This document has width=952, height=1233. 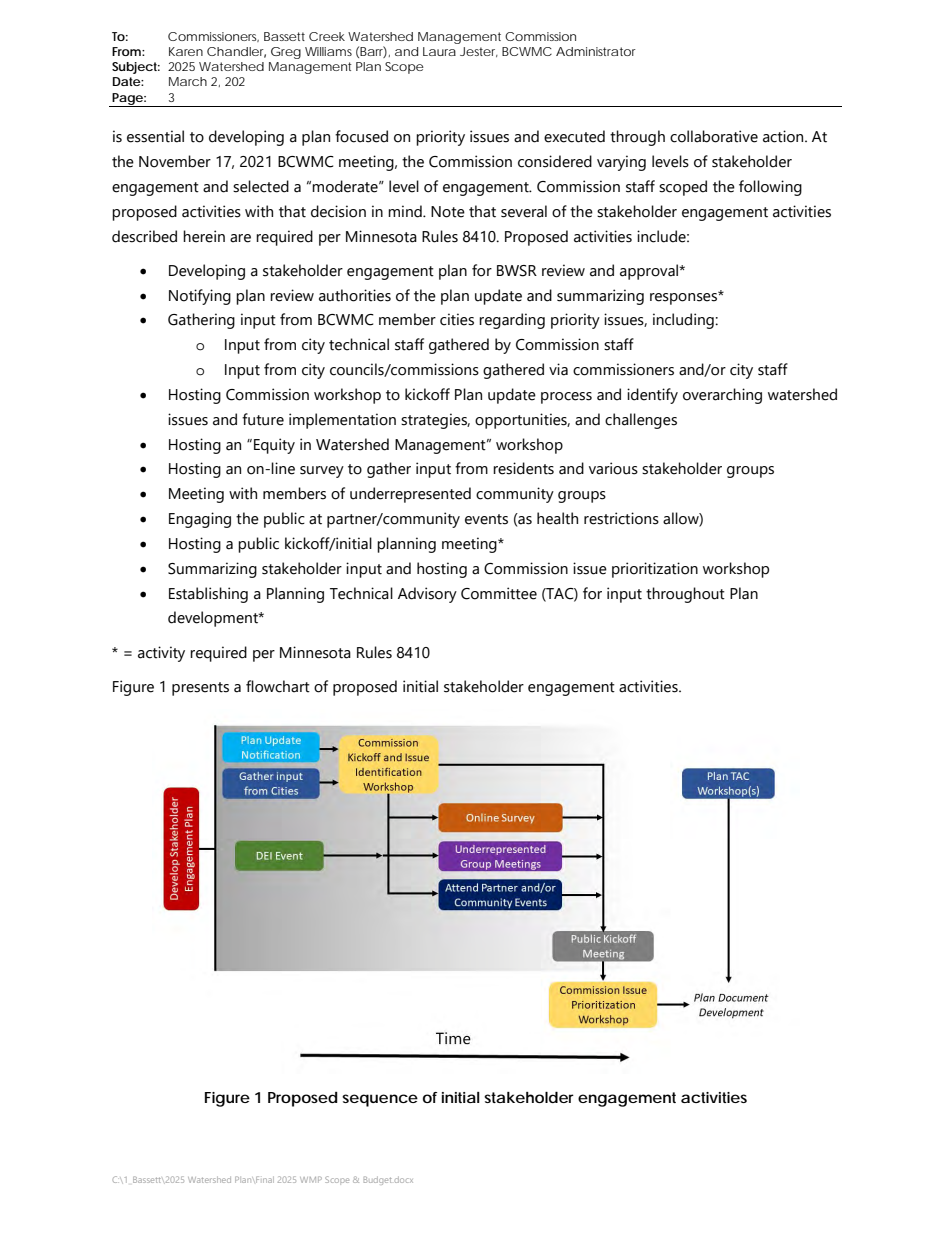 I want to click on collaborative, so click(x=714, y=136).
